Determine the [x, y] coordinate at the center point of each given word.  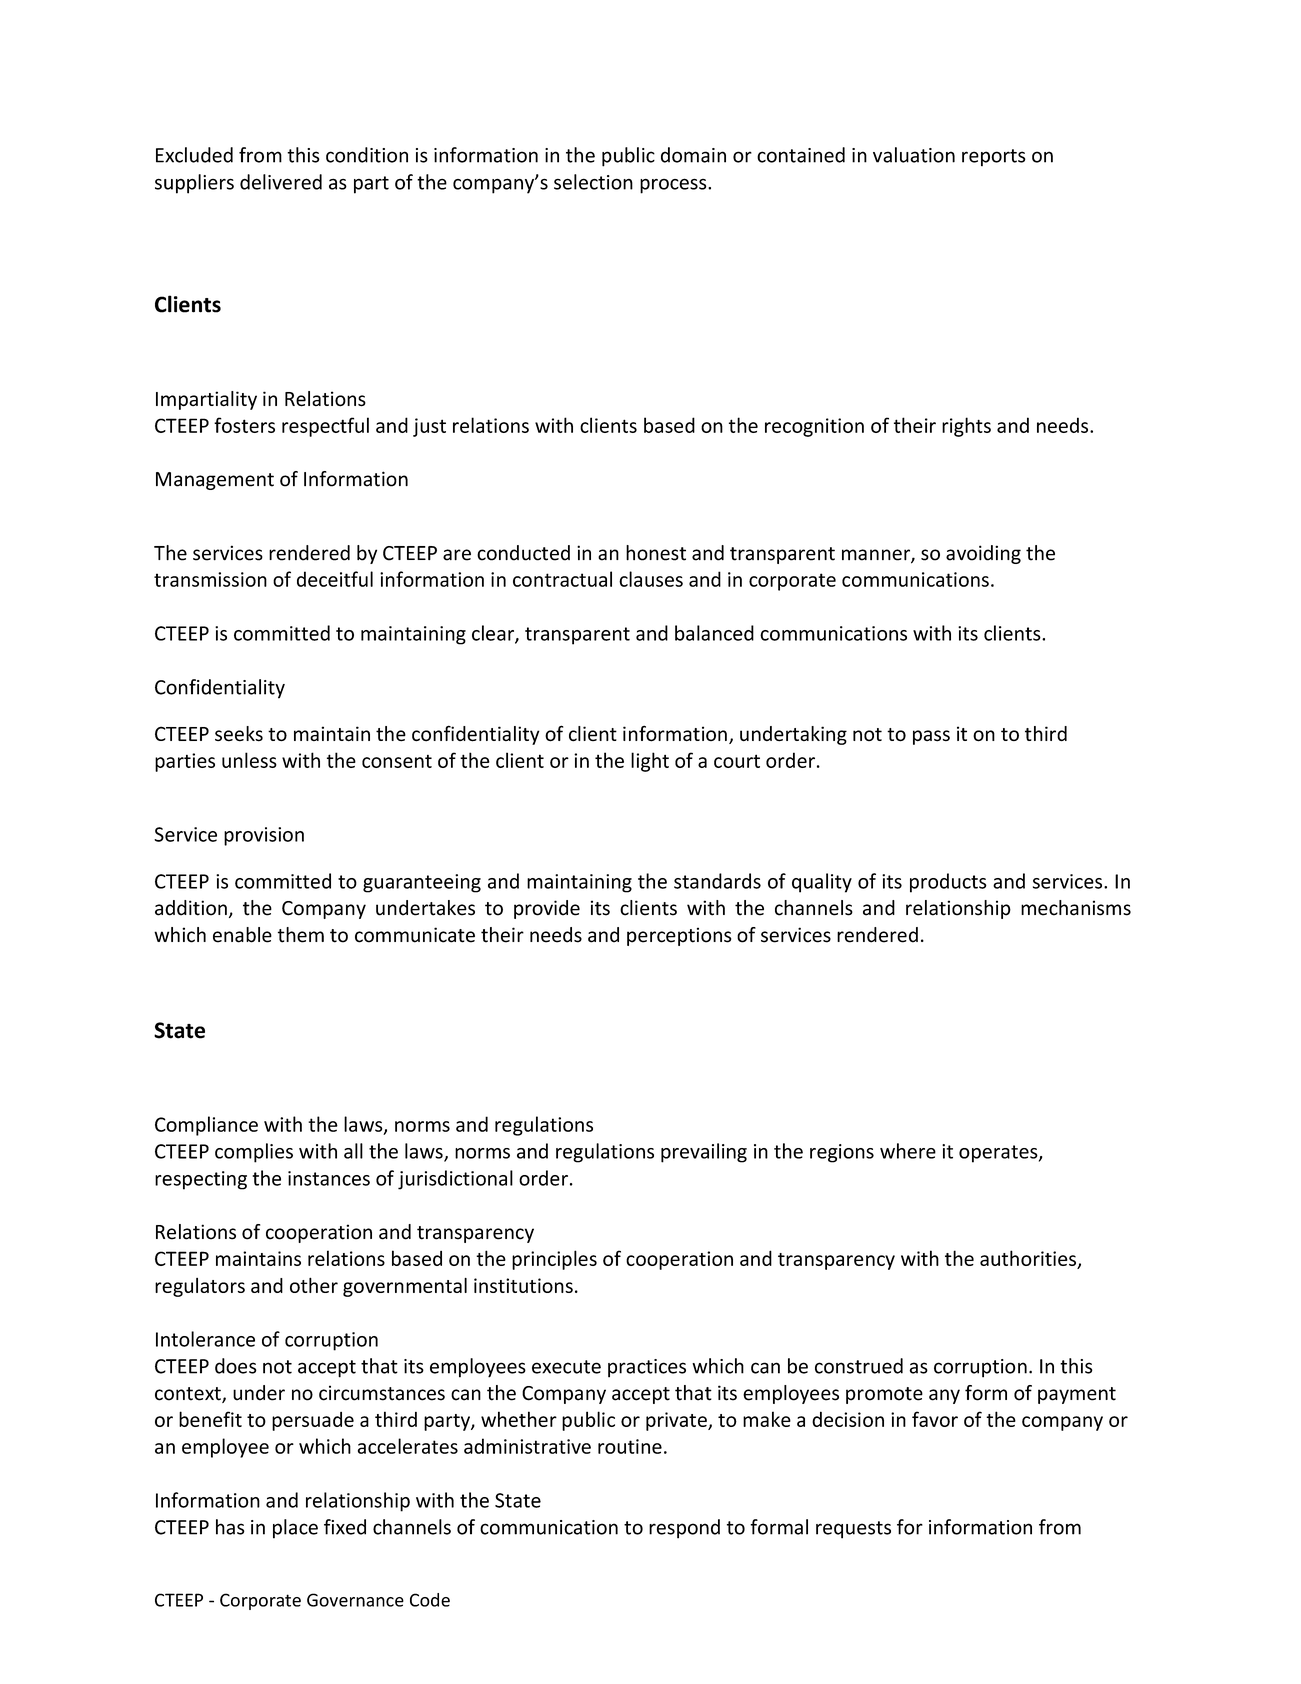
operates [999, 1154]
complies [254, 1153]
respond [684, 1529]
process [674, 186]
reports [994, 157]
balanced [714, 633]
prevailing [704, 1153]
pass [931, 737]
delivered [281, 182]
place [295, 1529]
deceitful [335, 579]
